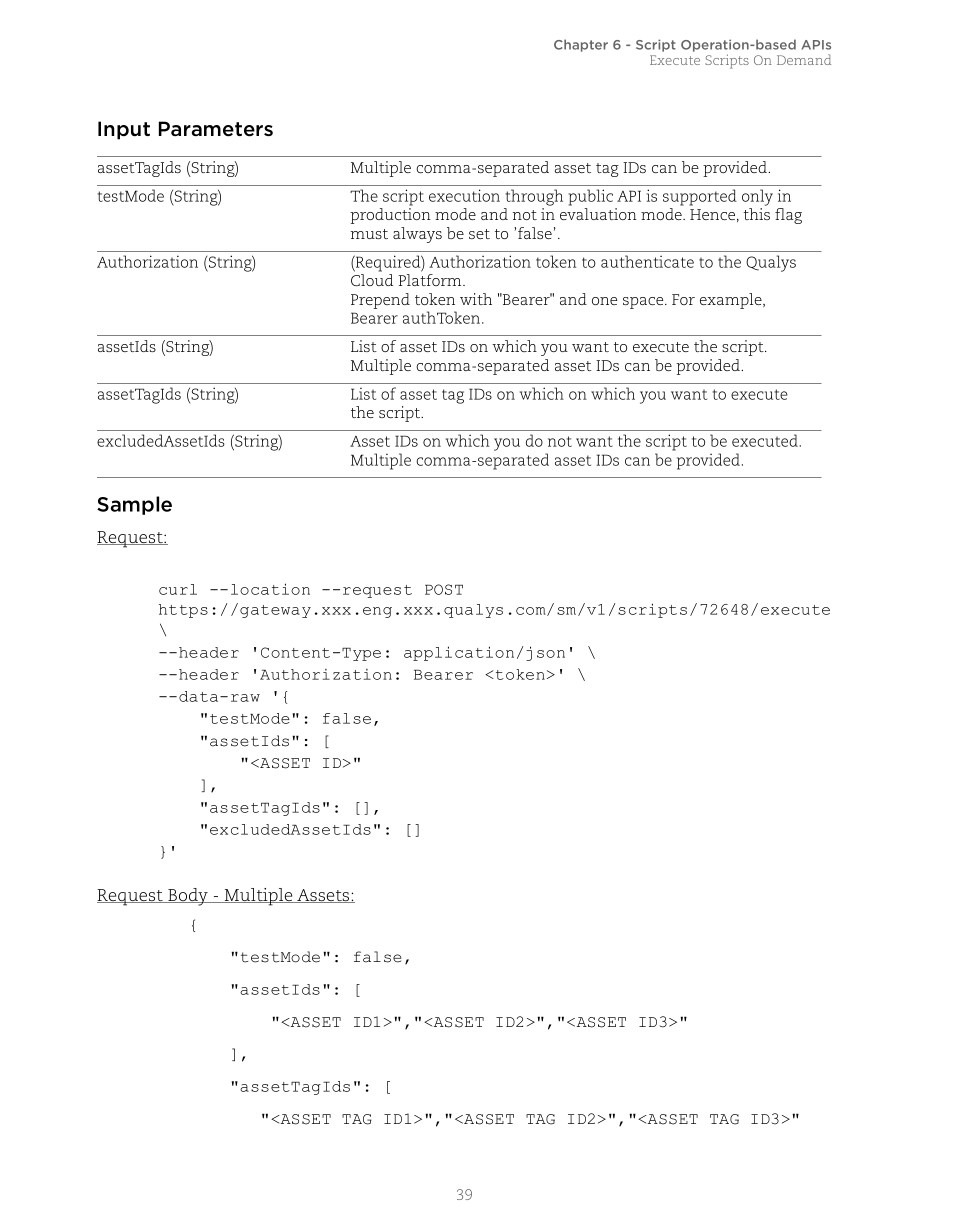 The image size is (980, 1226). I want to click on example, so click(732, 301).
